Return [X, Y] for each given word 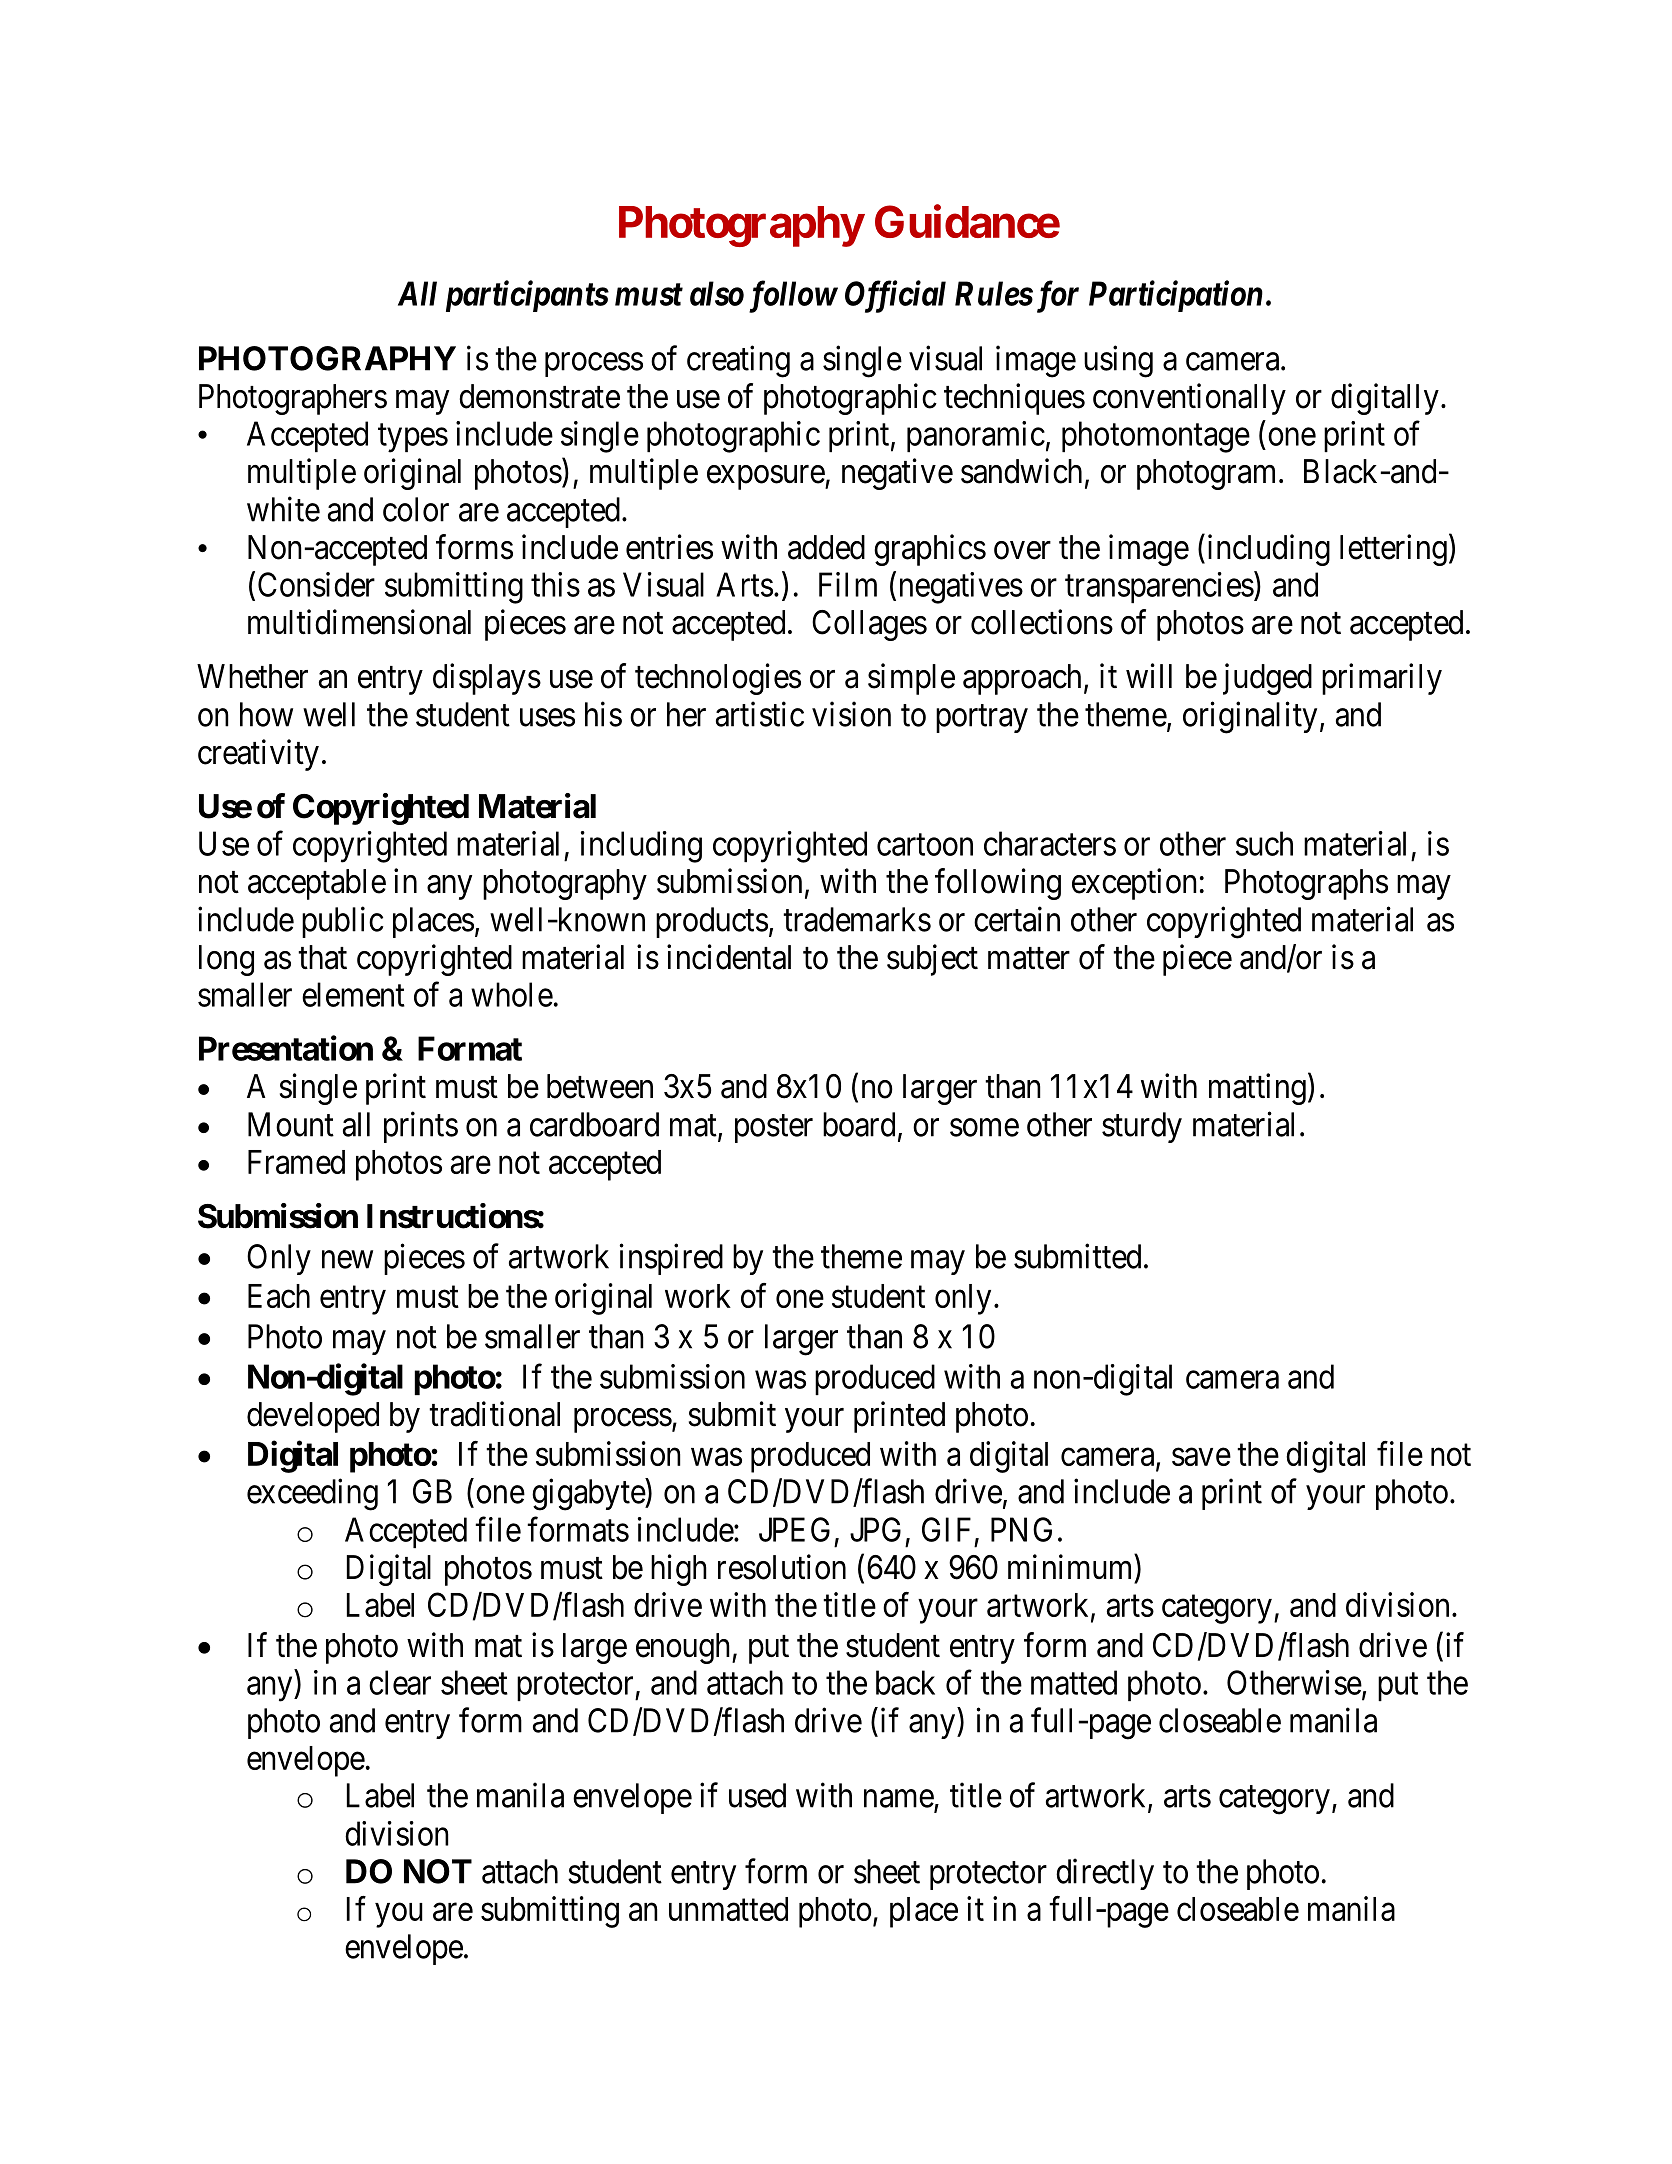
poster [774, 1129]
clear [400, 1682]
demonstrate [539, 396]
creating [738, 362]
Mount [291, 1124]
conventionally [1189, 399]
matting [1257, 1089]
